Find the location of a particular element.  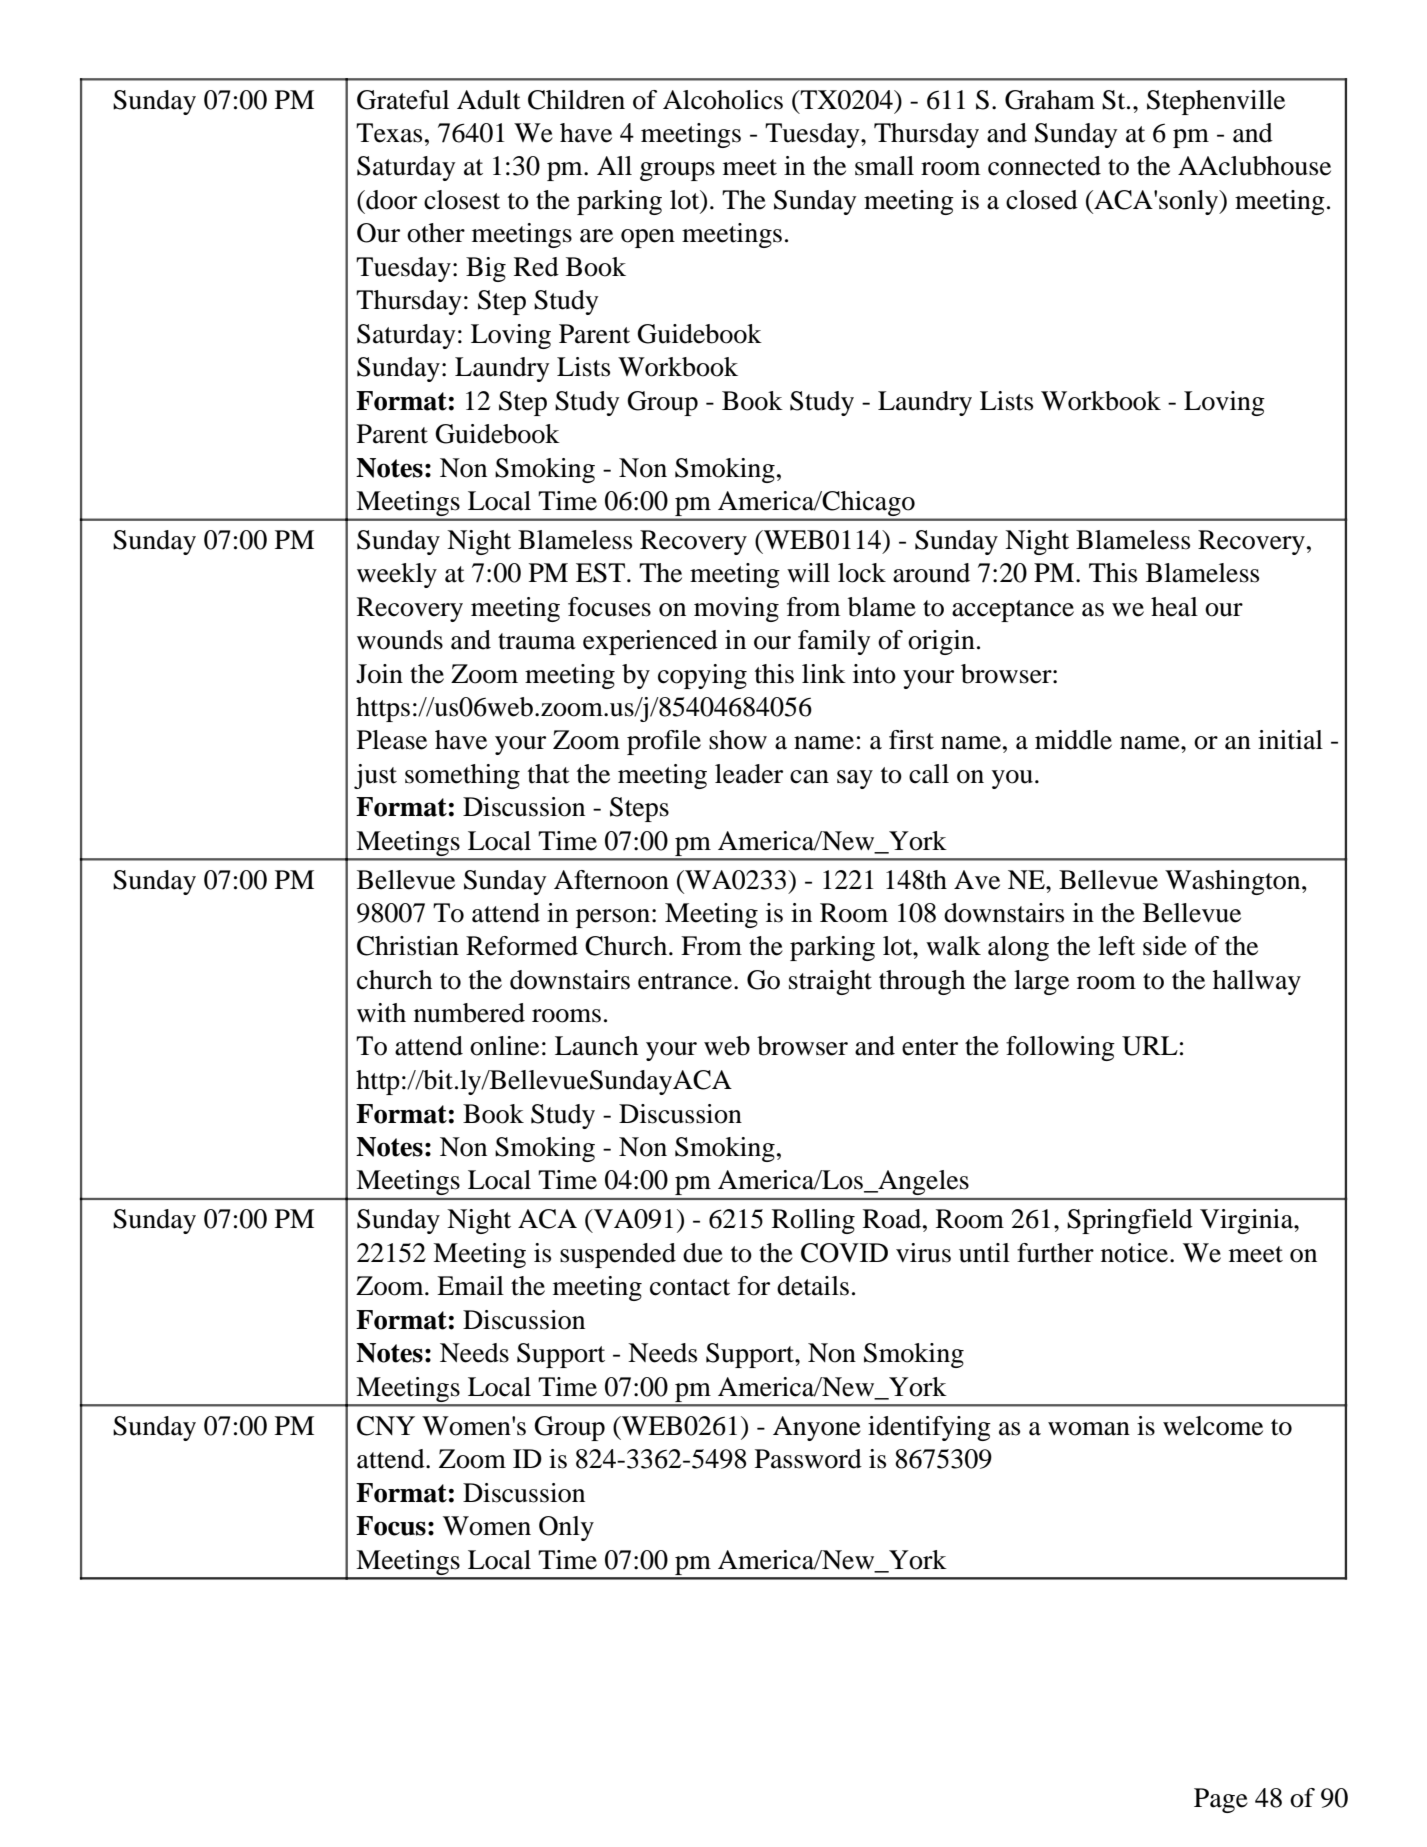

small is located at coordinates (884, 166).
